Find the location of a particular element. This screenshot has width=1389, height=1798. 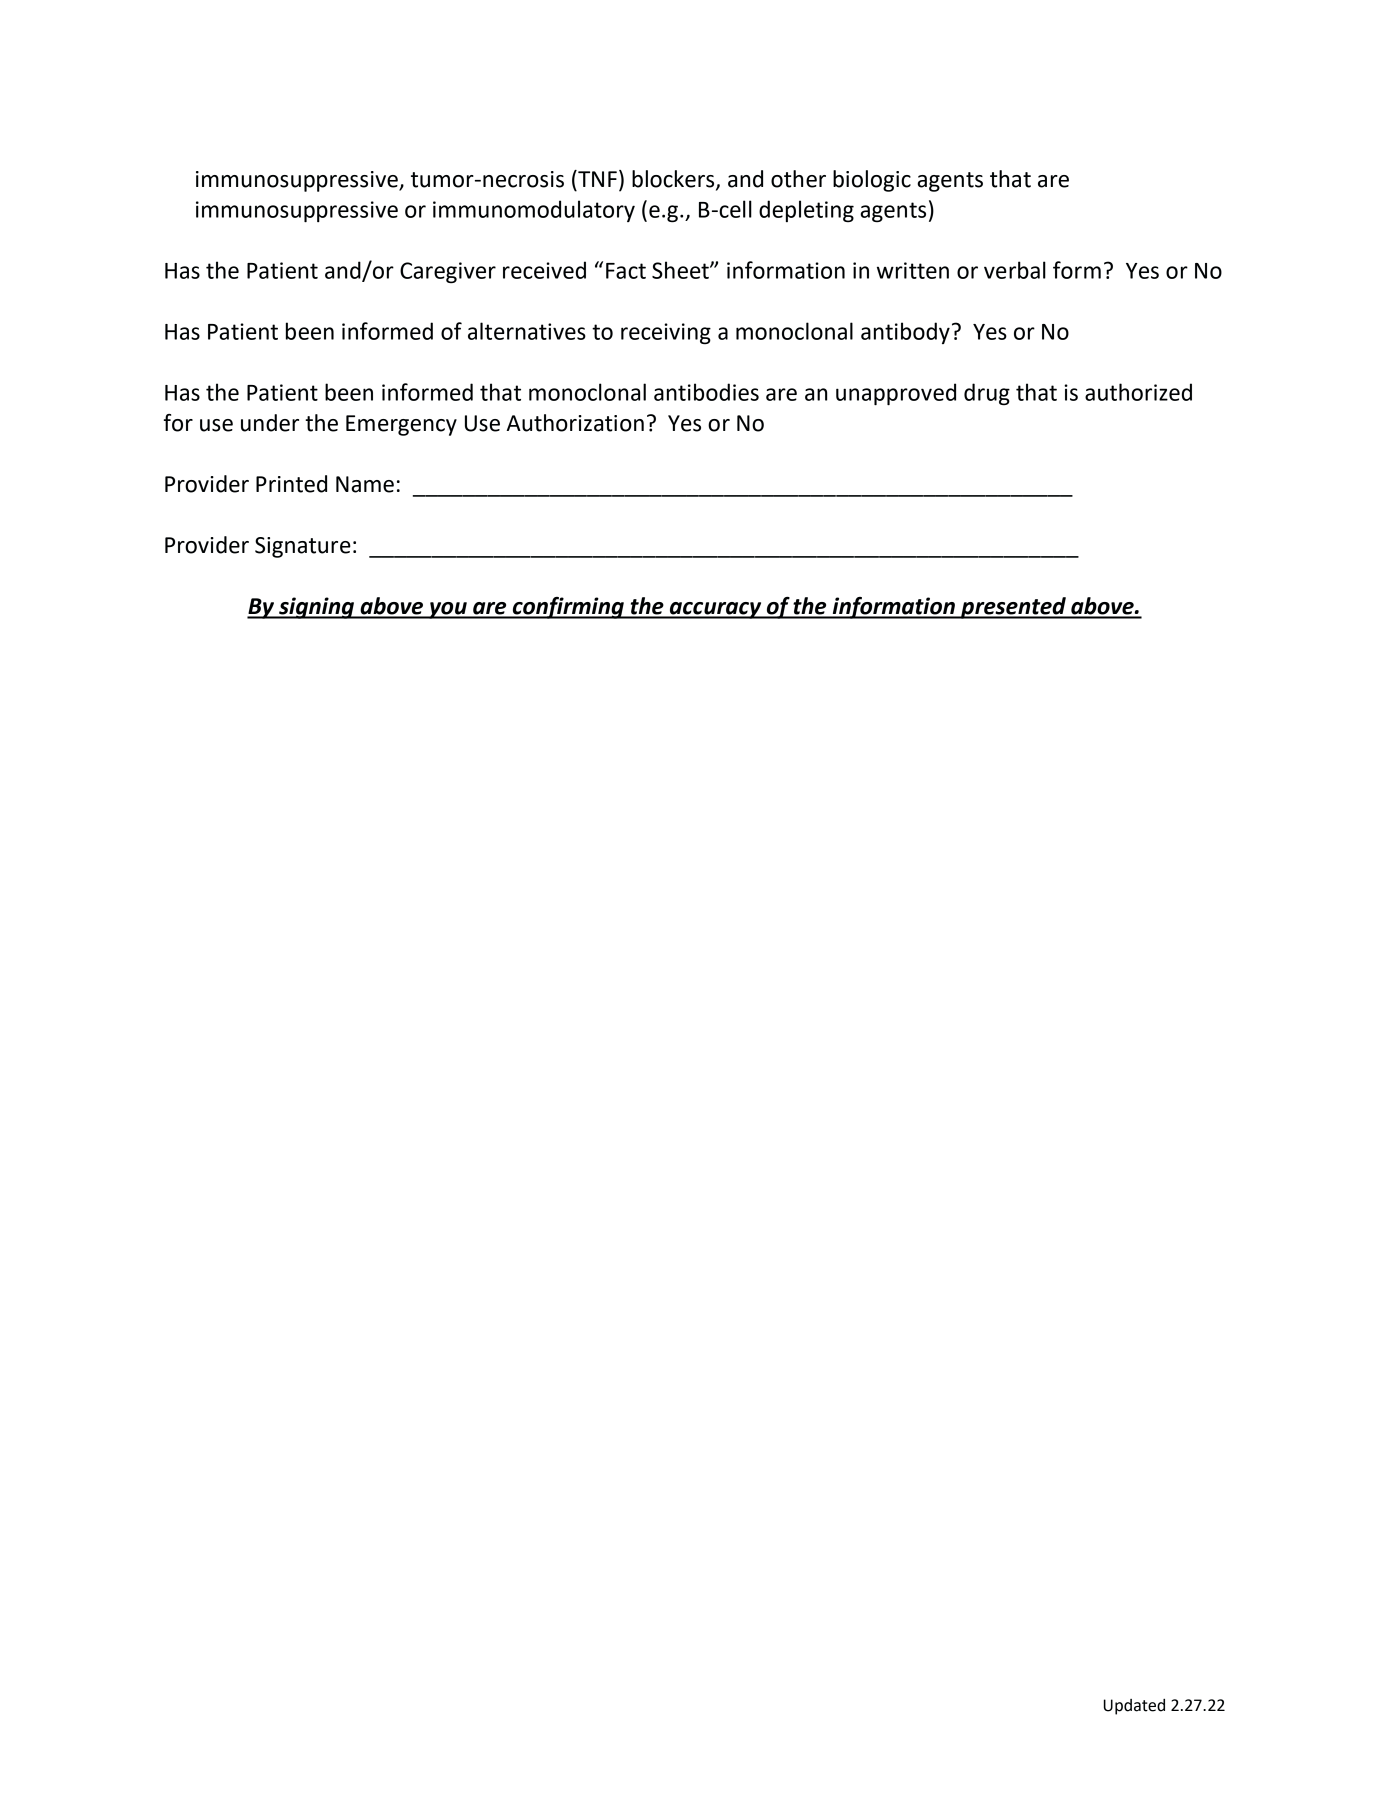

verbal is located at coordinates (1015, 270).
